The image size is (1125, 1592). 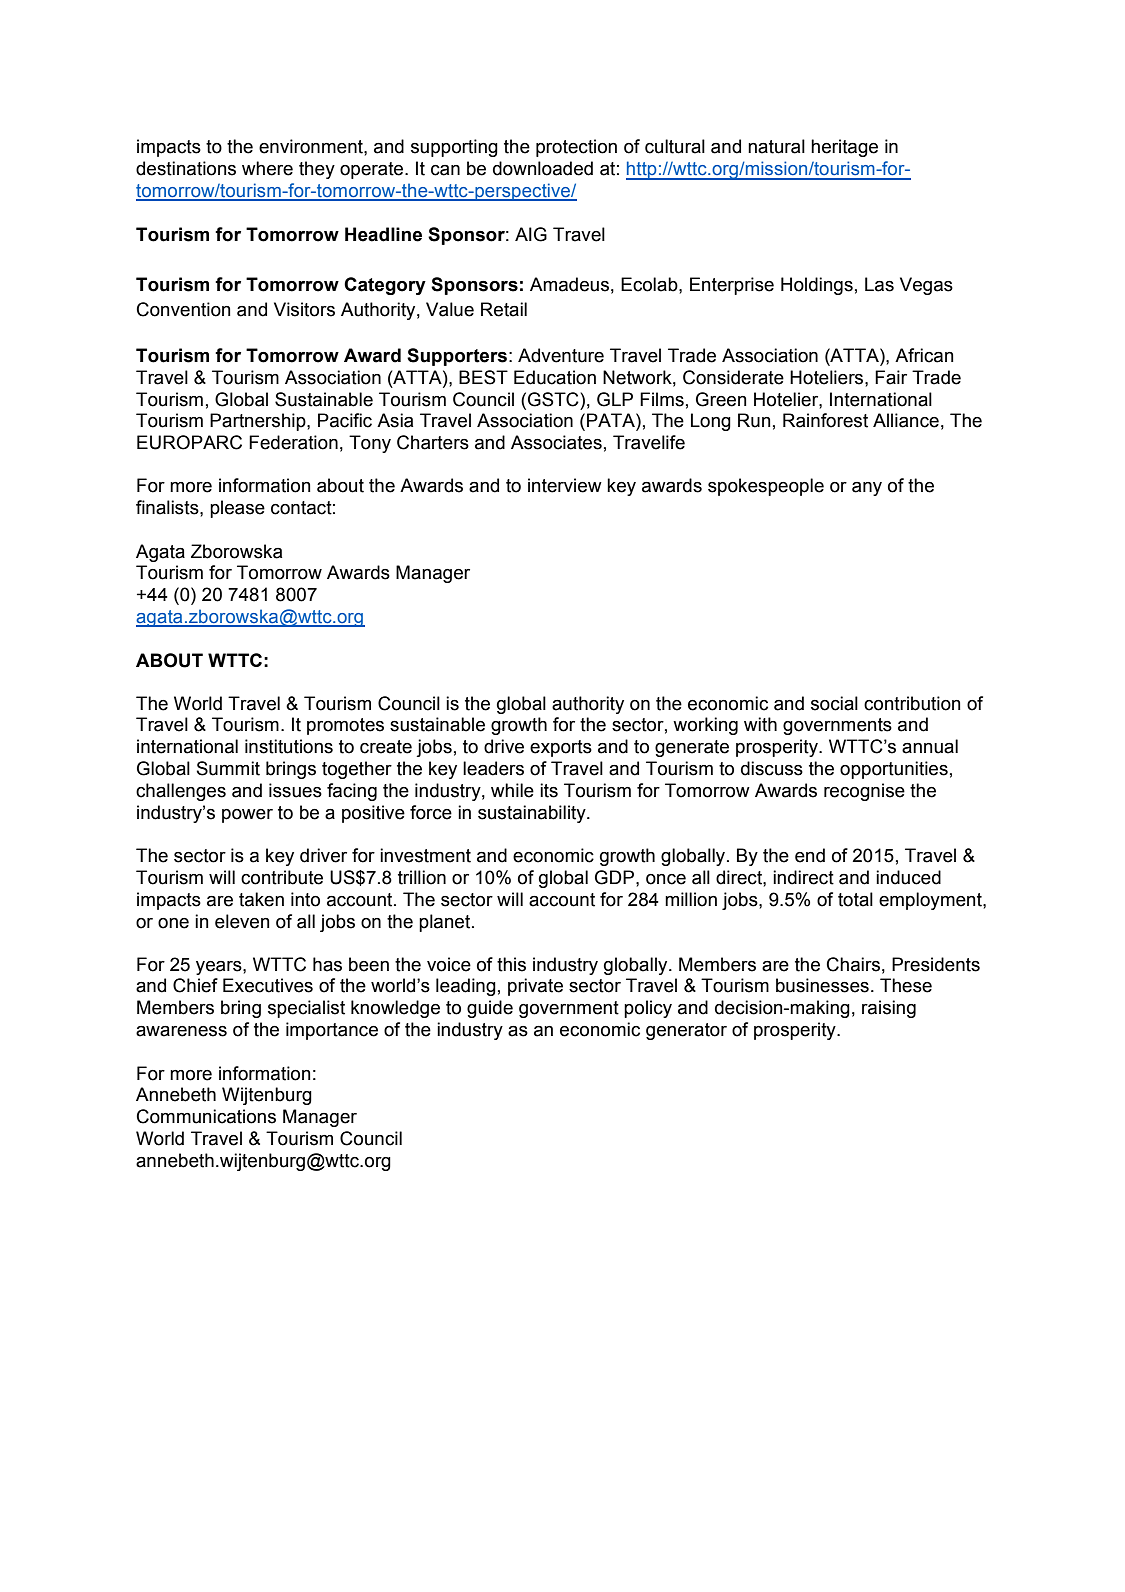 What do you see at coordinates (259, 422) in the screenshot?
I see `Partnership` at bounding box center [259, 422].
